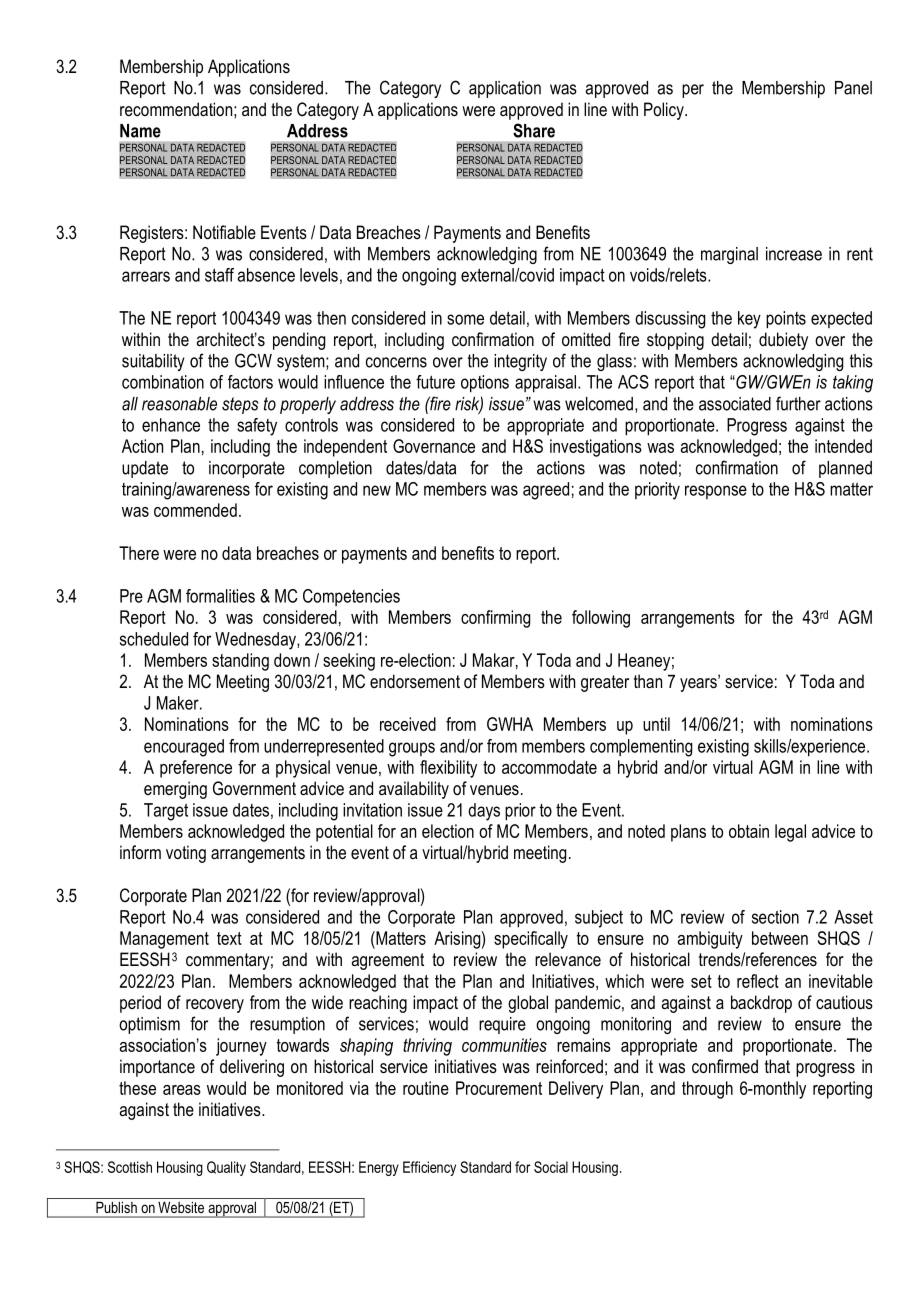 The height and width of the image is (1308, 924). What do you see at coordinates (175, 790) in the image?
I see `emerging` at bounding box center [175, 790].
